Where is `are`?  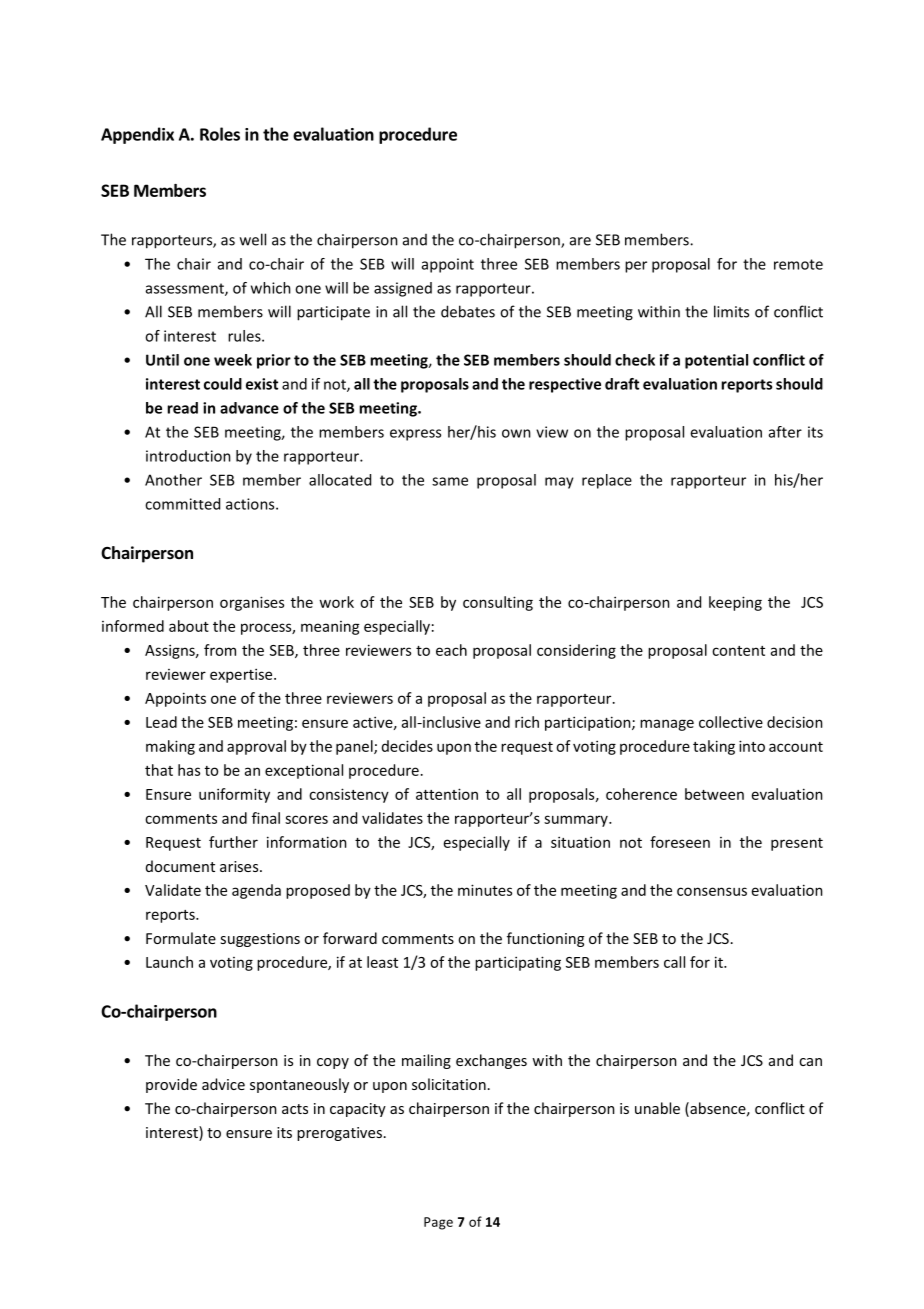 are is located at coordinates (580, 241).
